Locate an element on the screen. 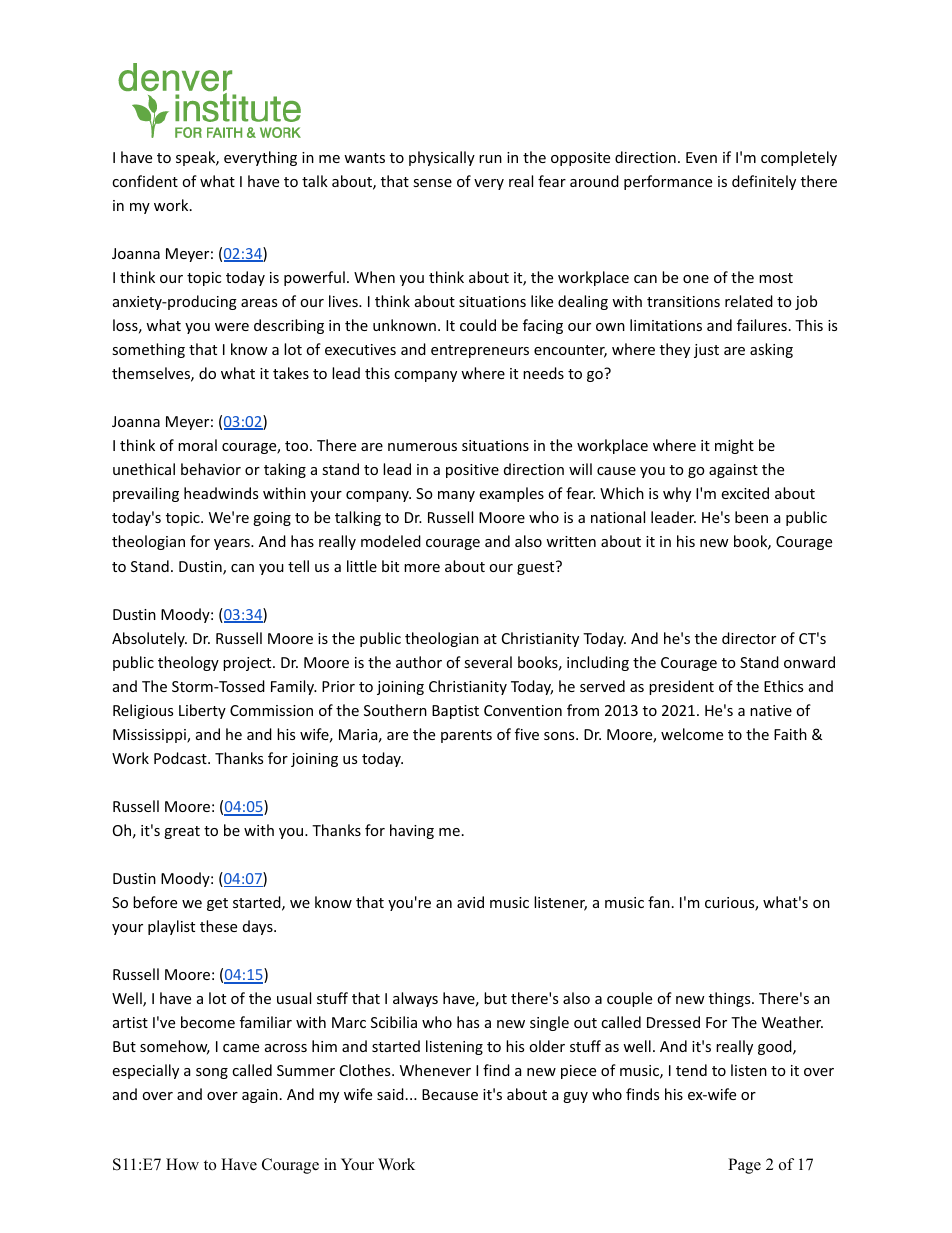 The image size is (952, 1233). definitely is located at coordinates (764, 182).
